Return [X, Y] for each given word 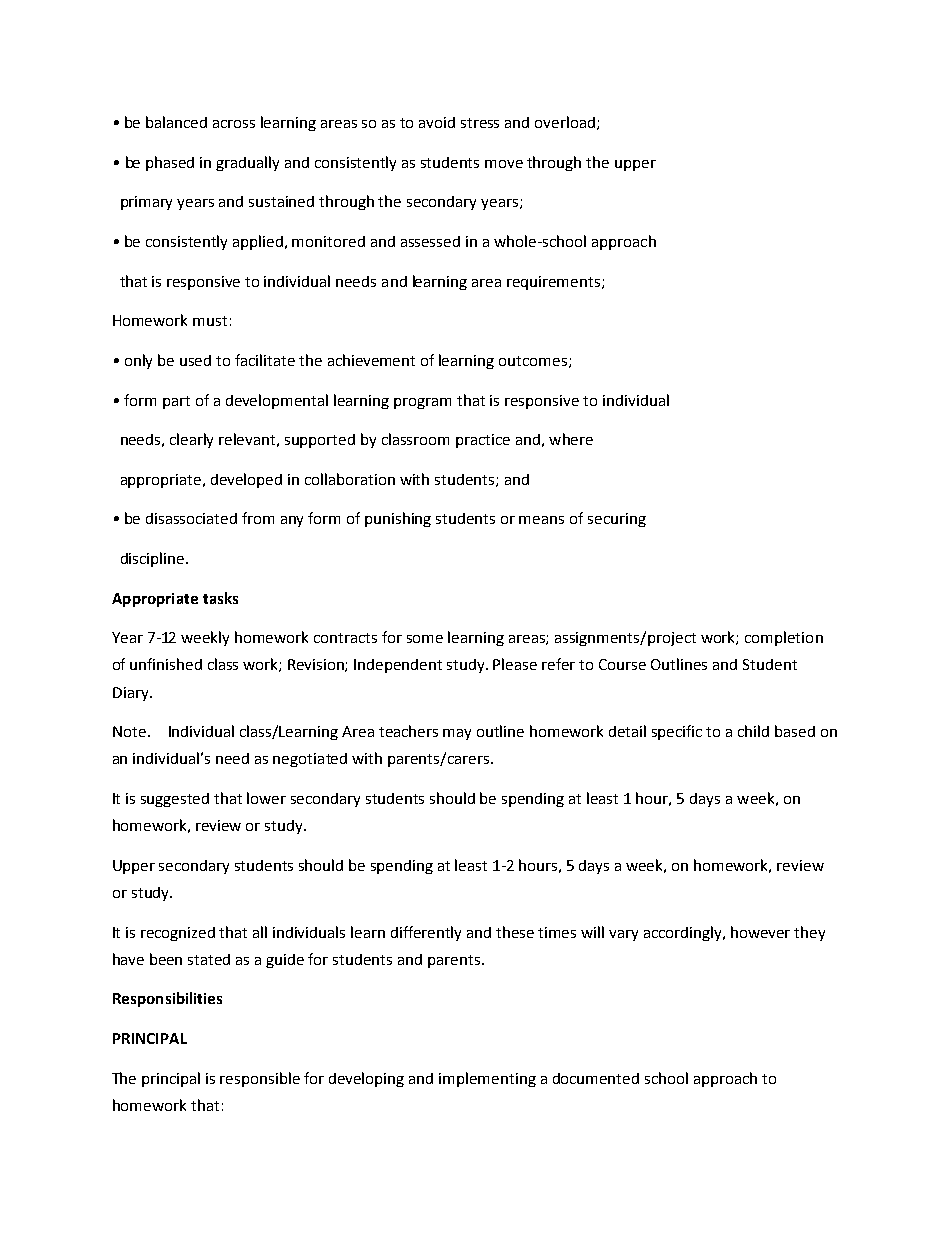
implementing [487, 1079]
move [504, 164]
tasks [220, 598]
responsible [260, 1079]
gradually [247, 163]
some [425, 639]
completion [784, 638]
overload [566, 123]
